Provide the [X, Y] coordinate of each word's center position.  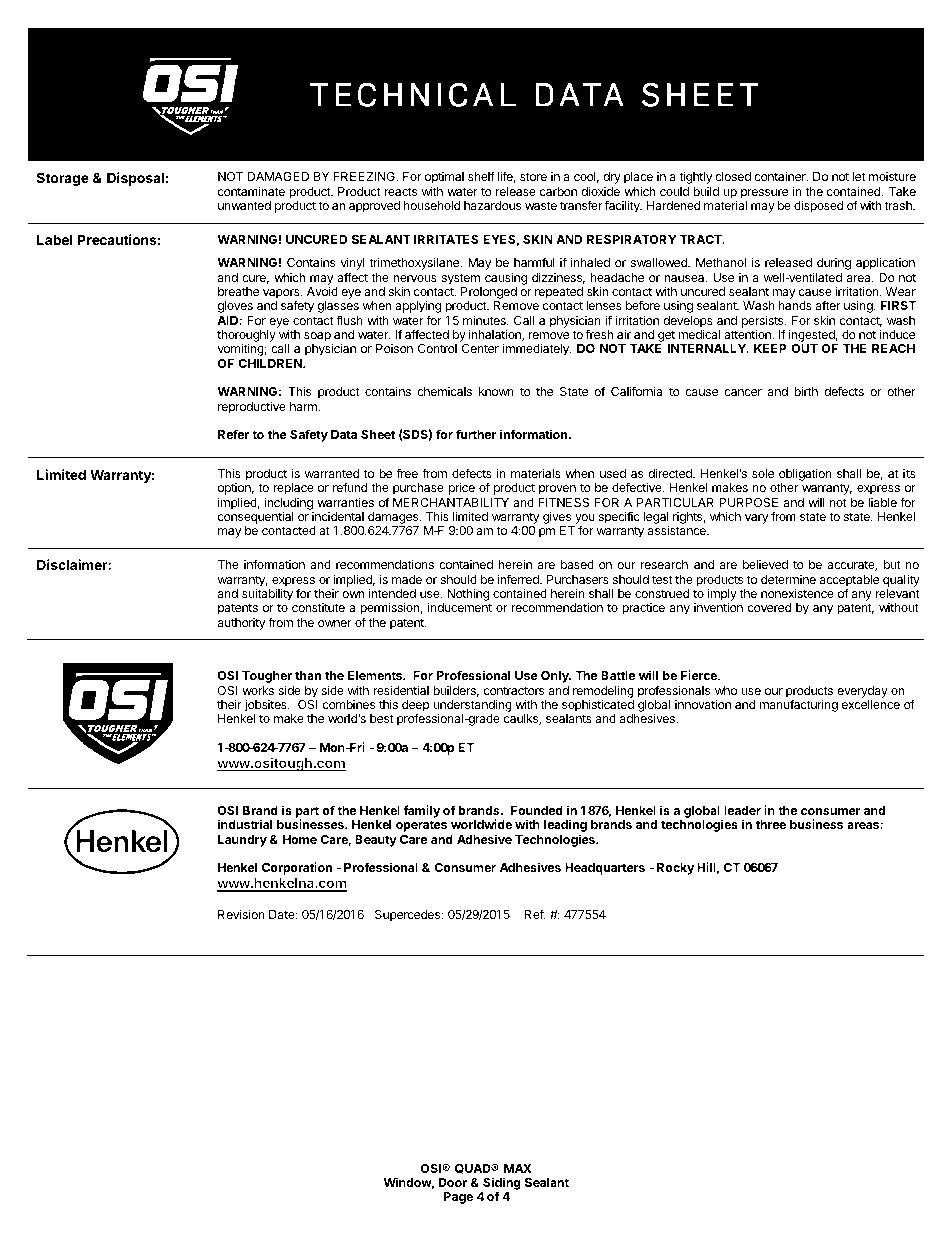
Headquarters [605, 869]
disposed [818, 206]
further [476, 434]
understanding [472, 707]
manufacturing [798, 705]
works [258, 690]
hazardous [492, 205]
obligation [805, 476]
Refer [233, 434]
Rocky [675, 869]
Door [453, 1182]
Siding [501, 1185]
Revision [241, 914]
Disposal [135, 179]
